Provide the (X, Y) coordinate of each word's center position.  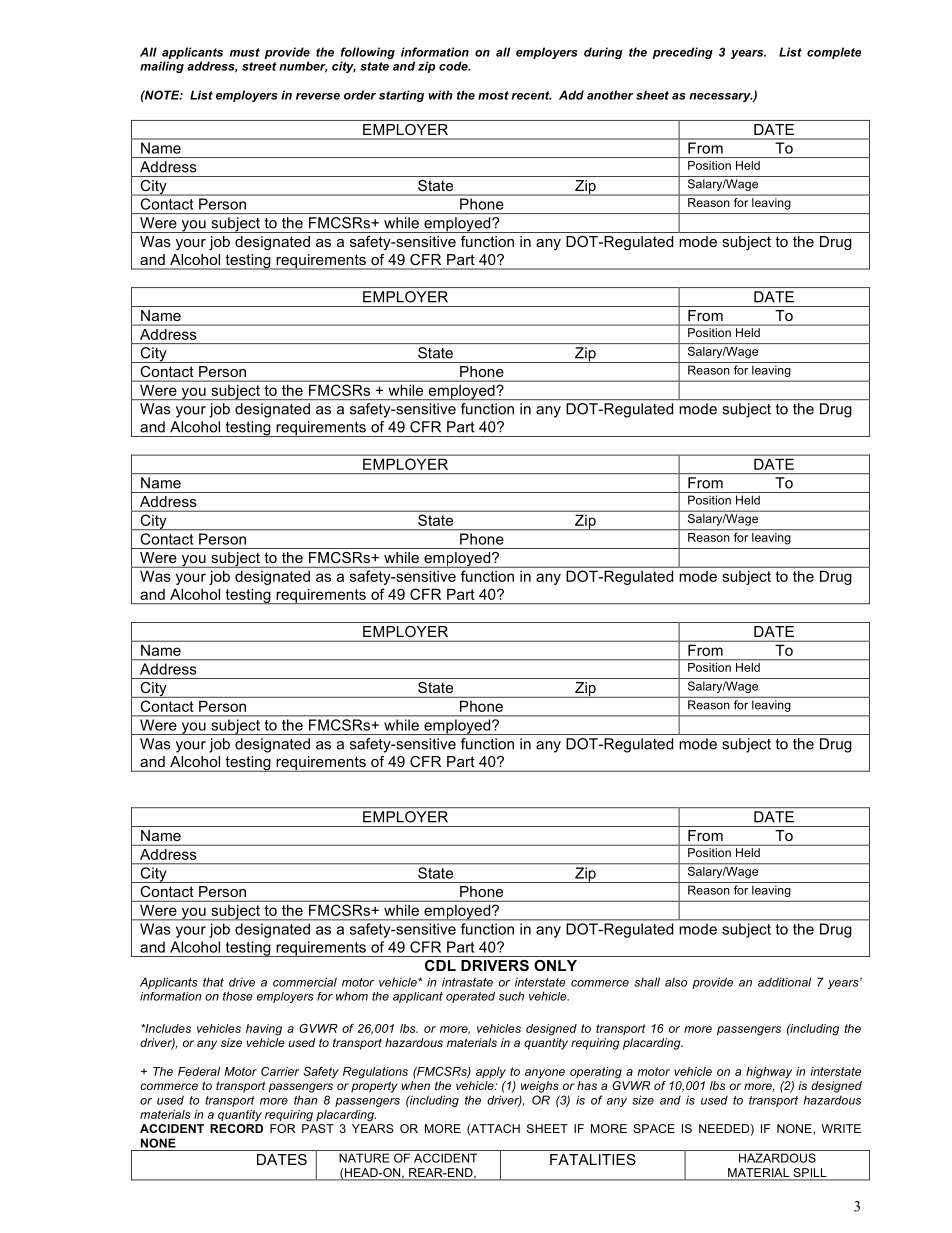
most (493, 95)
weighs (540, 1087)
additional (784, 982)
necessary (721, 97)
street (259, 66)
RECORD (236, 1127)
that (213, 982)
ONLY (555, 965)
